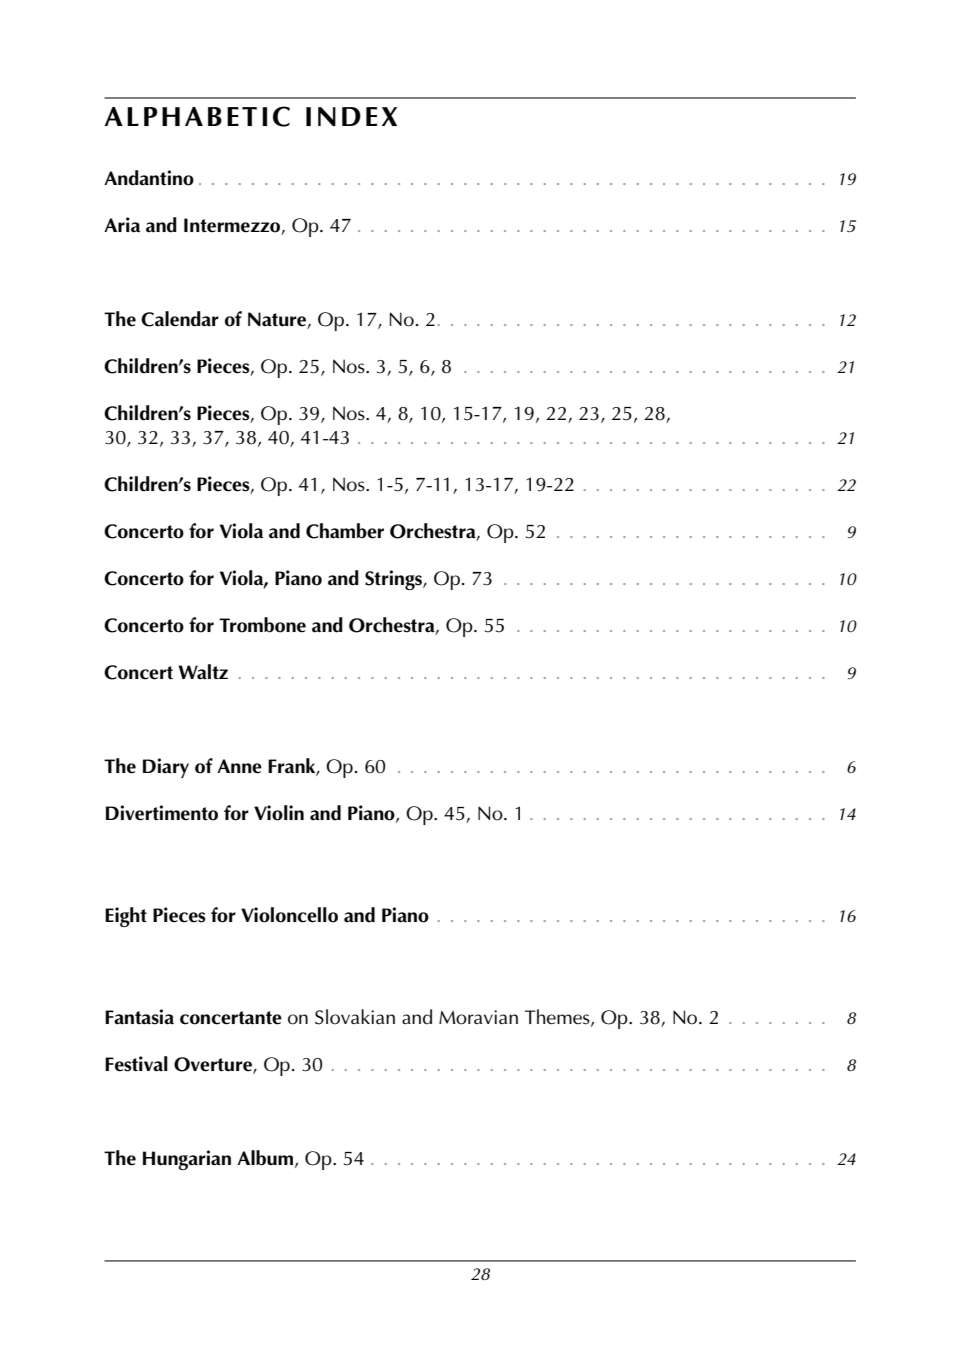 The width and height of the screenshot is (967, 1372). Describe the element at coordinates (166, 768) in the screenshot. I see `Diary` at that location.
